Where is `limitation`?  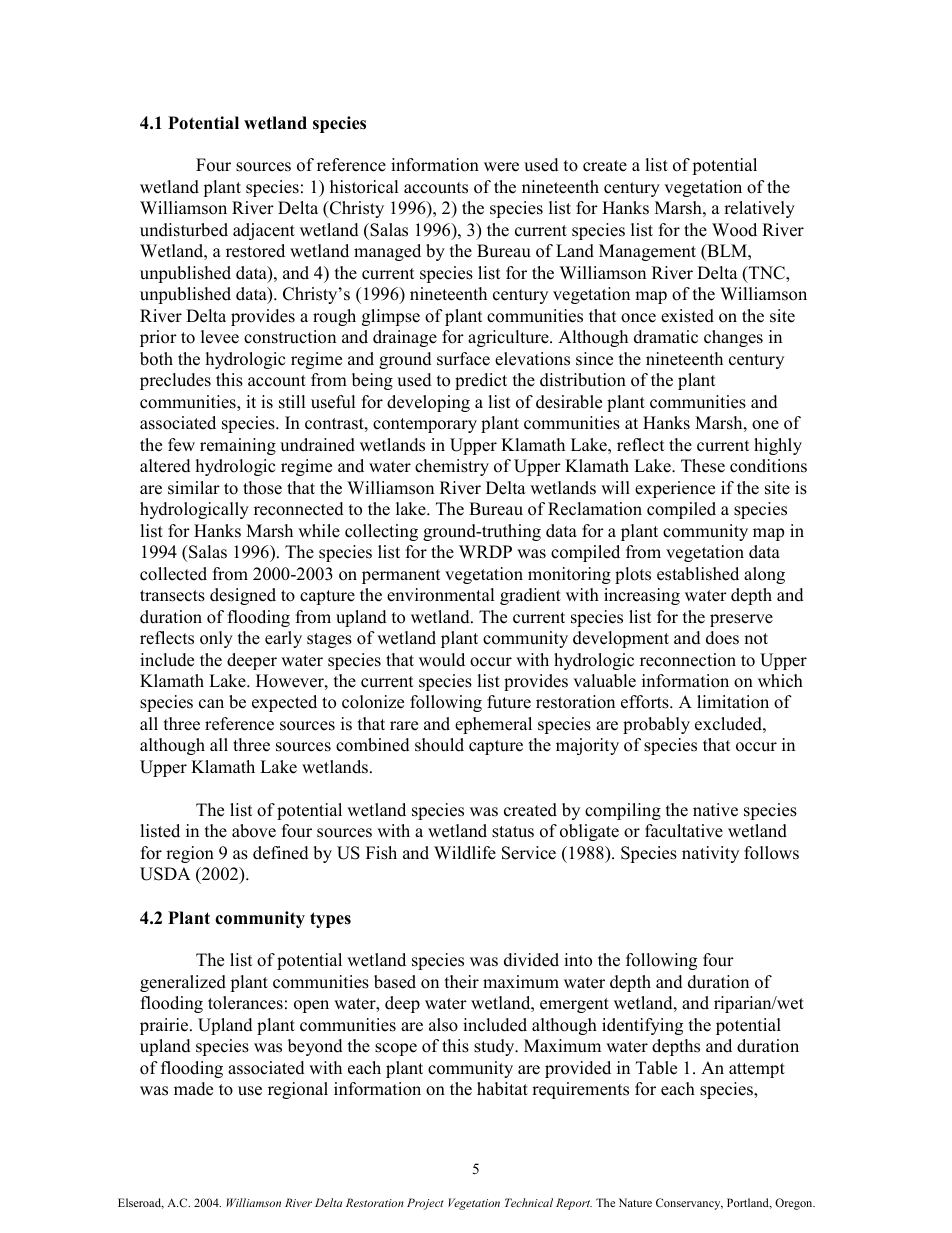 limitation is located at coordinates (733, 702).
